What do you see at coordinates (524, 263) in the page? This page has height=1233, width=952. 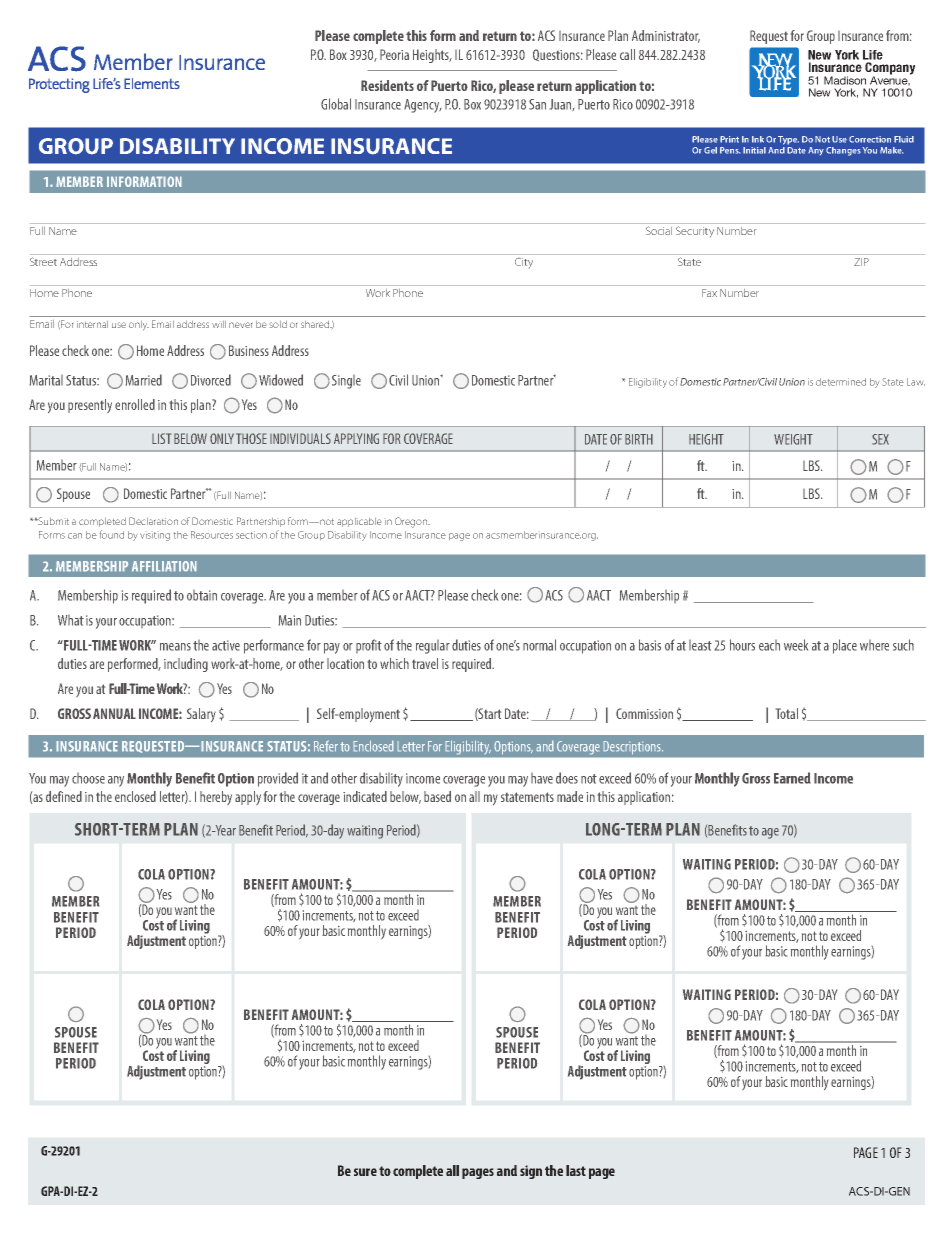 I see `City` at bounding box center [524, 263].
